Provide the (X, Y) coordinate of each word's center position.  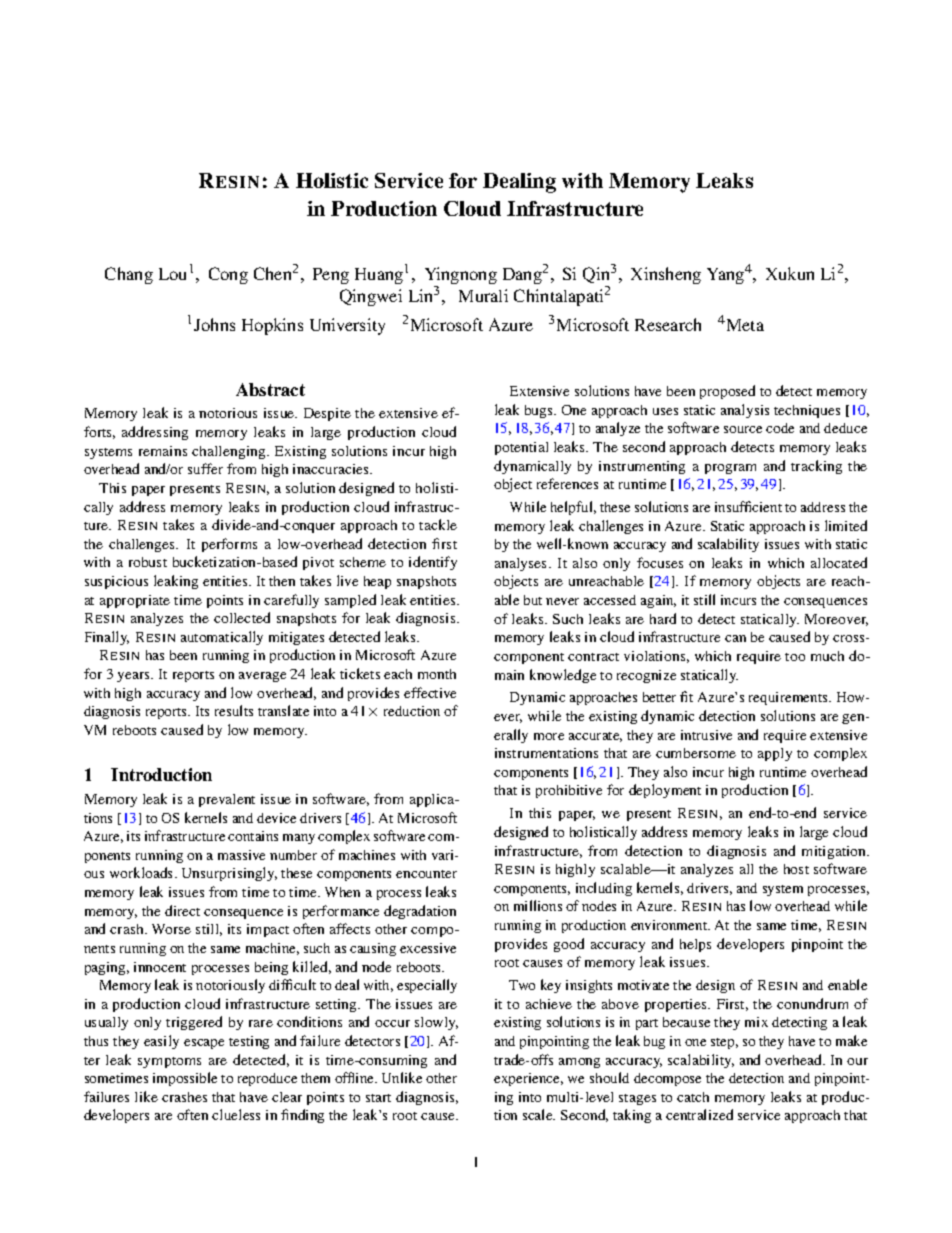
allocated (839, 562)
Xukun (790, 273)
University (347, 326)
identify (433, 563)
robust (148, 562)
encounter (426, 874)
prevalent (227, 800)
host (796, 869)
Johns (214, 324)
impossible (185, 1079)
